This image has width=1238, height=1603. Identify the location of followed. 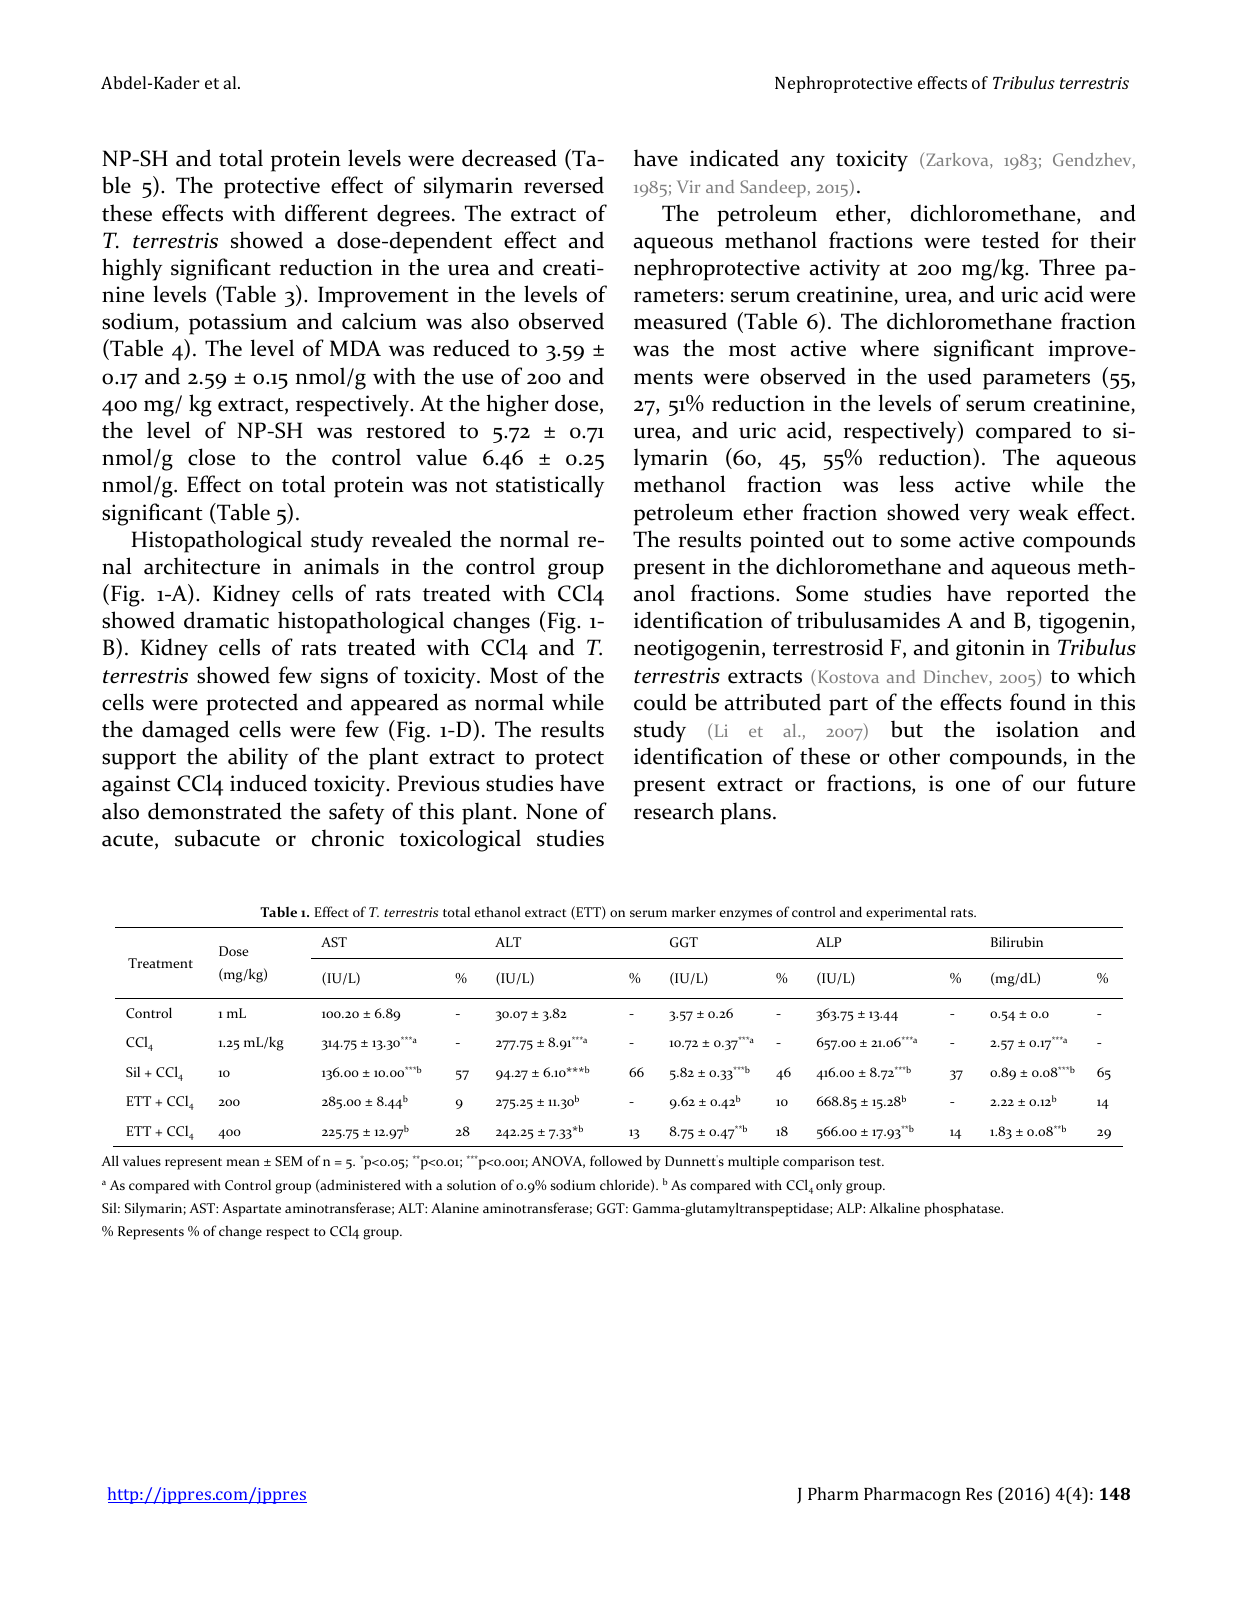
(616, 1160).
